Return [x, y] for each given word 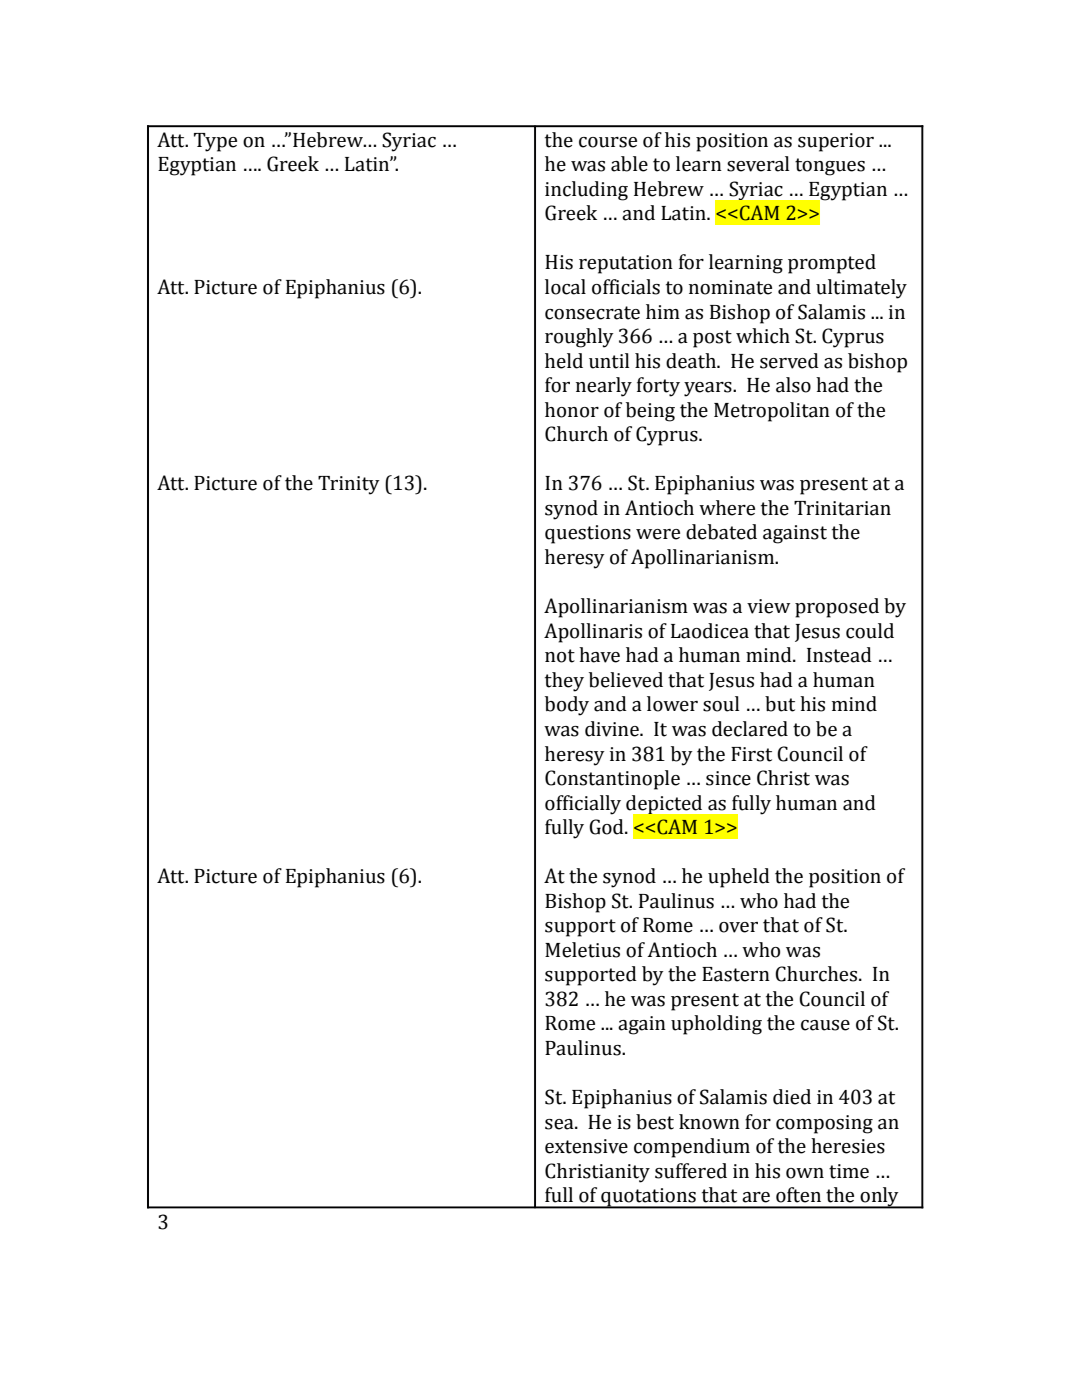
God [607, 827]
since [728, 778]
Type [215, 142]
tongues [830, 167]
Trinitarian [842, 508]
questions [588, 534]
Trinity [349, 485]
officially [583, 805]
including [586, 191]
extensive [586, 1146]
